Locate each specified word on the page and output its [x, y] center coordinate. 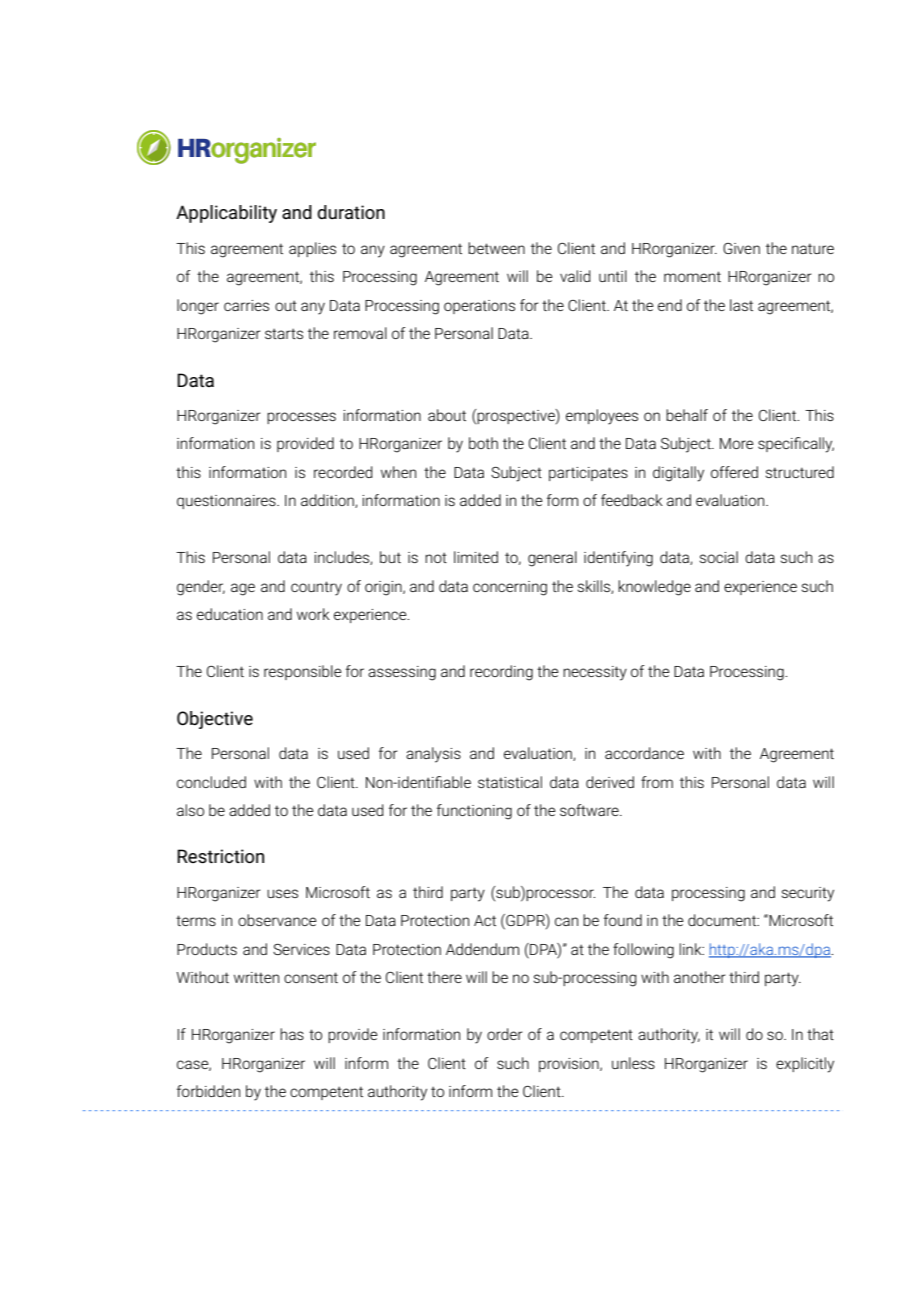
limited [476, 557]
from [657, 782]
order [505, 1034]
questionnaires [227, 502]
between [496, 248]
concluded [211, 782]
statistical [510, 782]
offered [734, 472]
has [292, 1034]
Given [741, 248]
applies [312, 249]
